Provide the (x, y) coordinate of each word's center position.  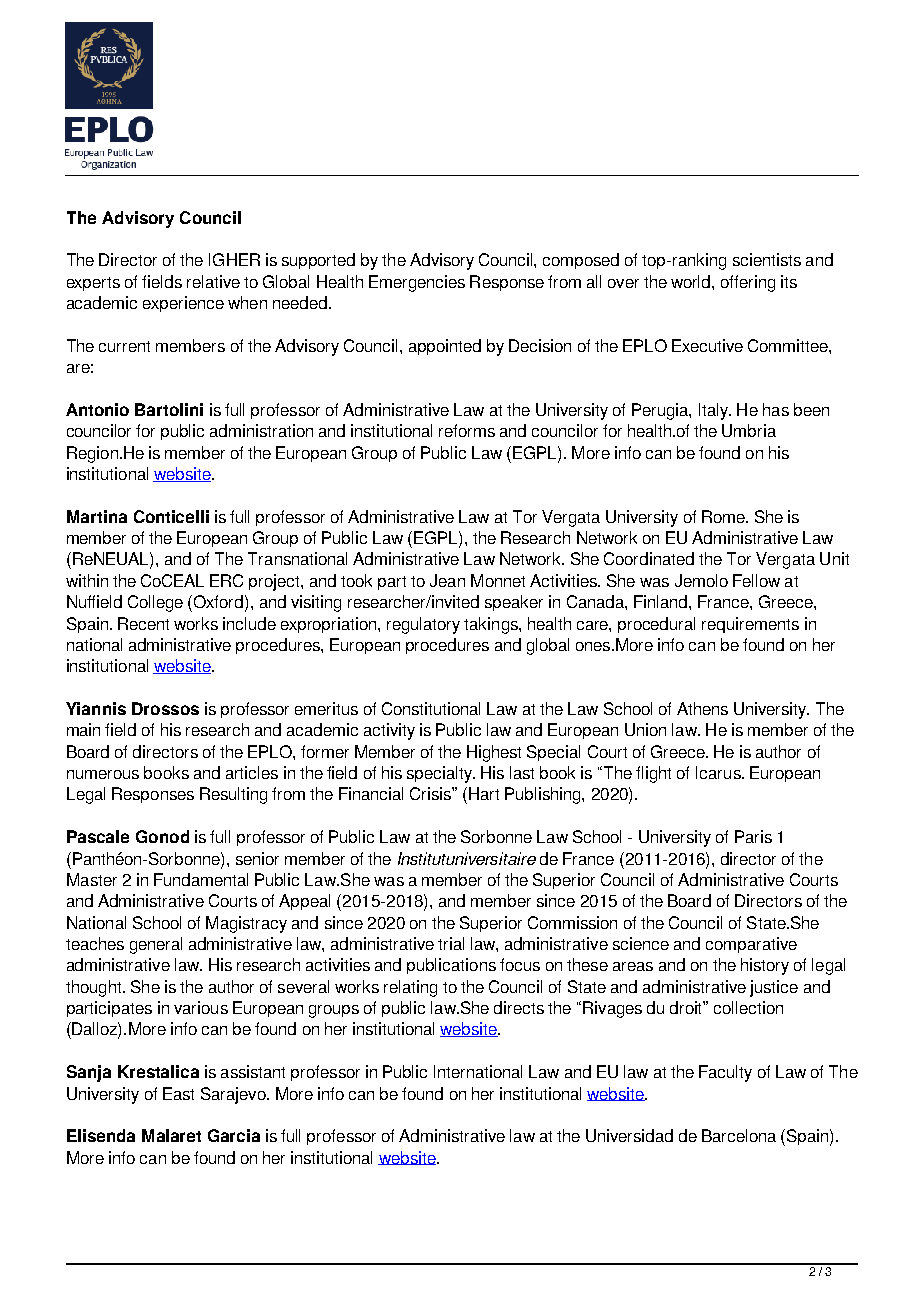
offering (748, 283)
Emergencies (417, 283)
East (178, 1093)
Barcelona (739, 1135)
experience (183, 304)
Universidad (629, 1135)
